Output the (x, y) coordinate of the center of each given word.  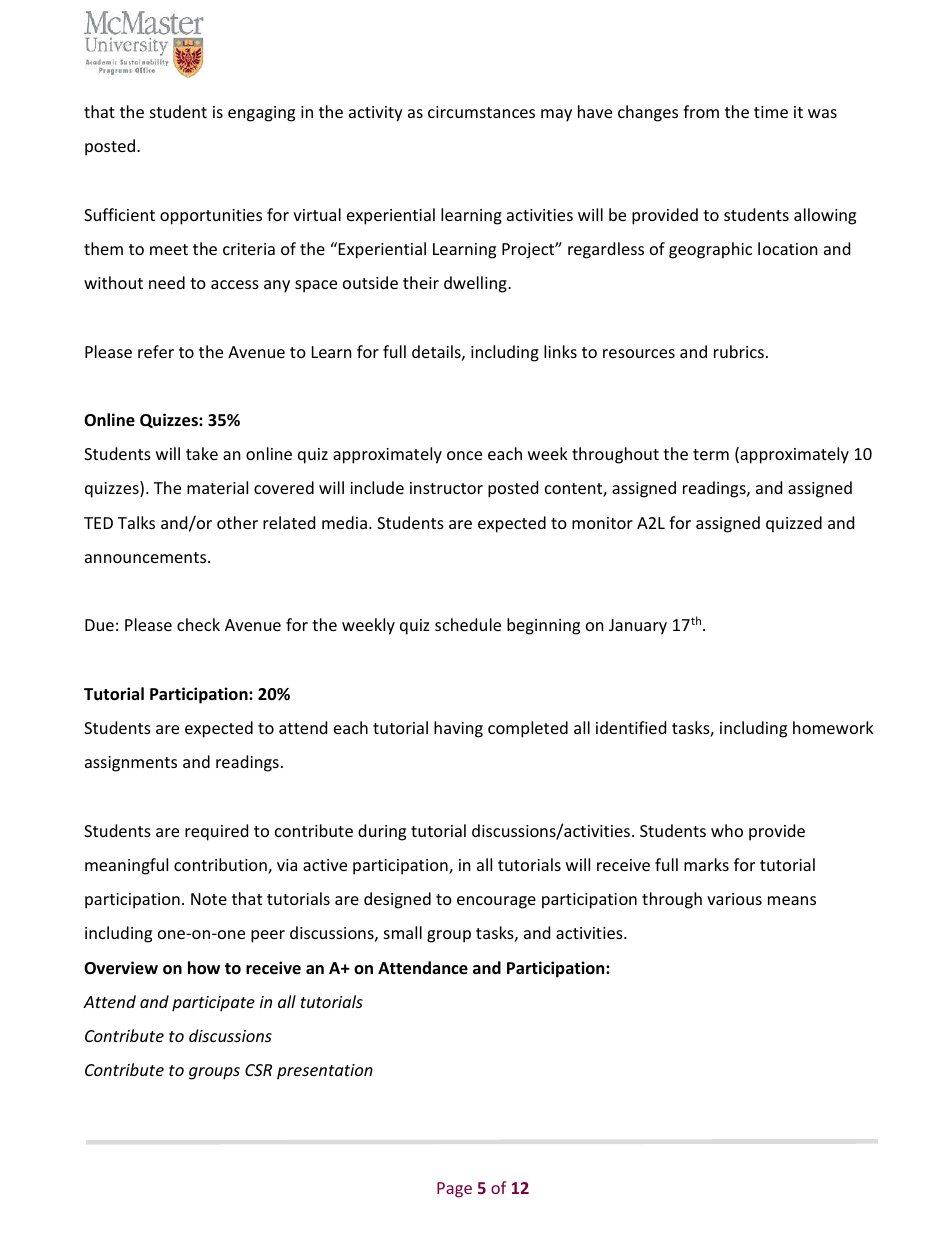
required (216, 832)
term (711, 454)
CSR (258, 1070)
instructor (446, 488)
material (217, 487)
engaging (261, 114)
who (727, 830)
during (382, 832)
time (771, 112)
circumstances (481, 112)
